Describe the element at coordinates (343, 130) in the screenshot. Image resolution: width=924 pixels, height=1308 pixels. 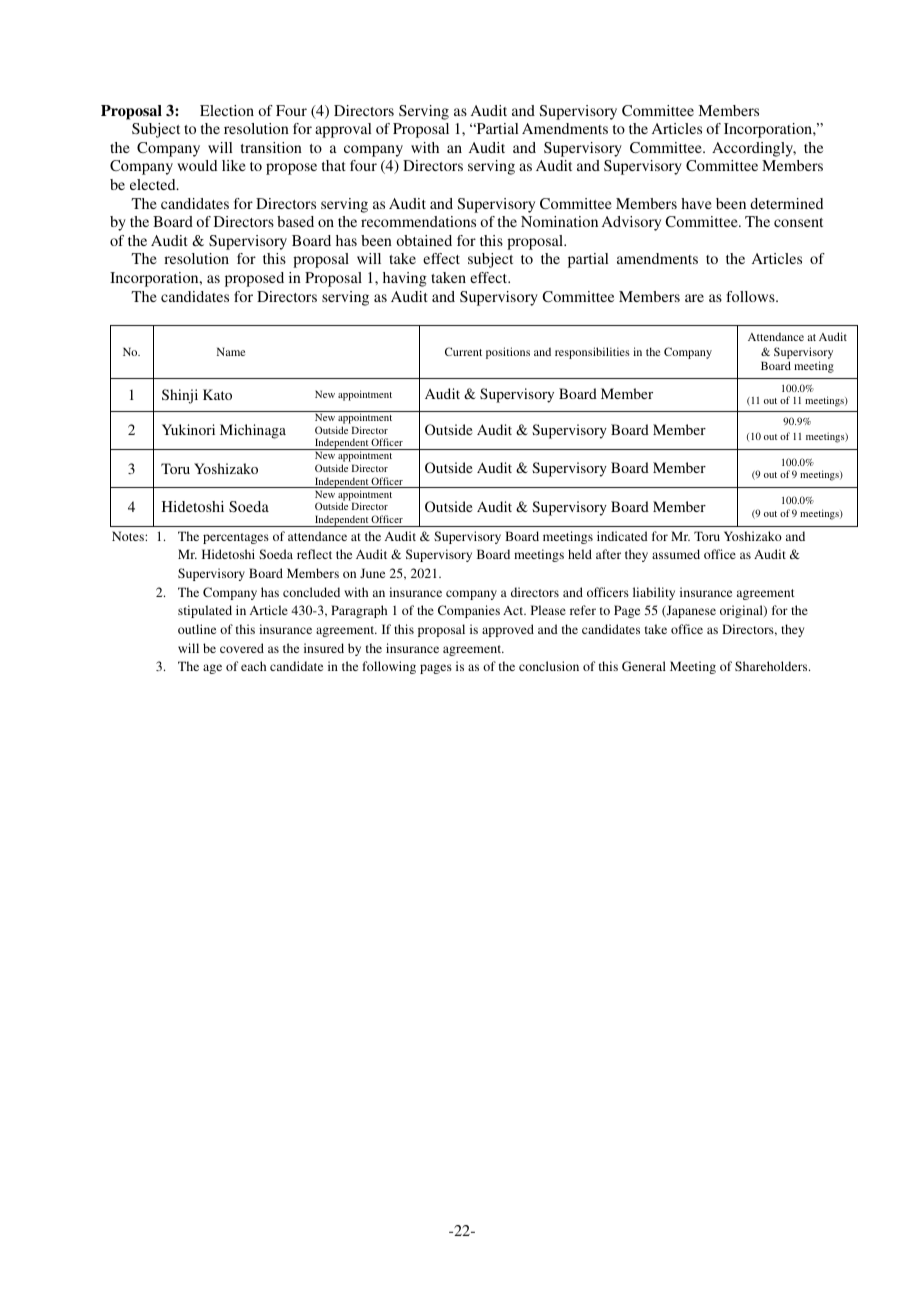
I see `approval` at that location.
